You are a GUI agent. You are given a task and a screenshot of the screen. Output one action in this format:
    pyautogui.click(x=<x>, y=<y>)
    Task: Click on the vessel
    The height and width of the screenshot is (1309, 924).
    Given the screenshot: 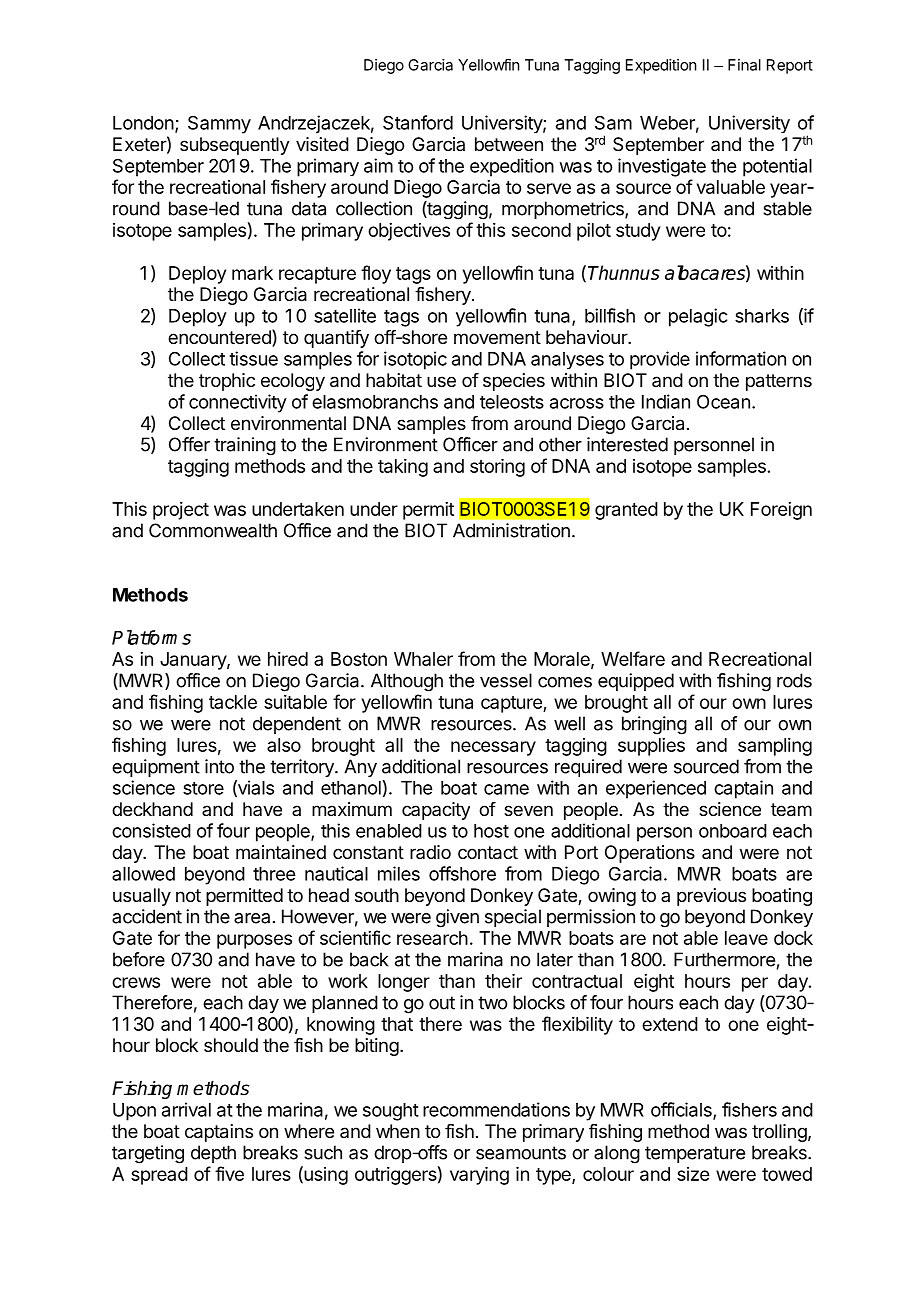 What is the action you would take?
    pyautogui.click(x=506, y=680)
